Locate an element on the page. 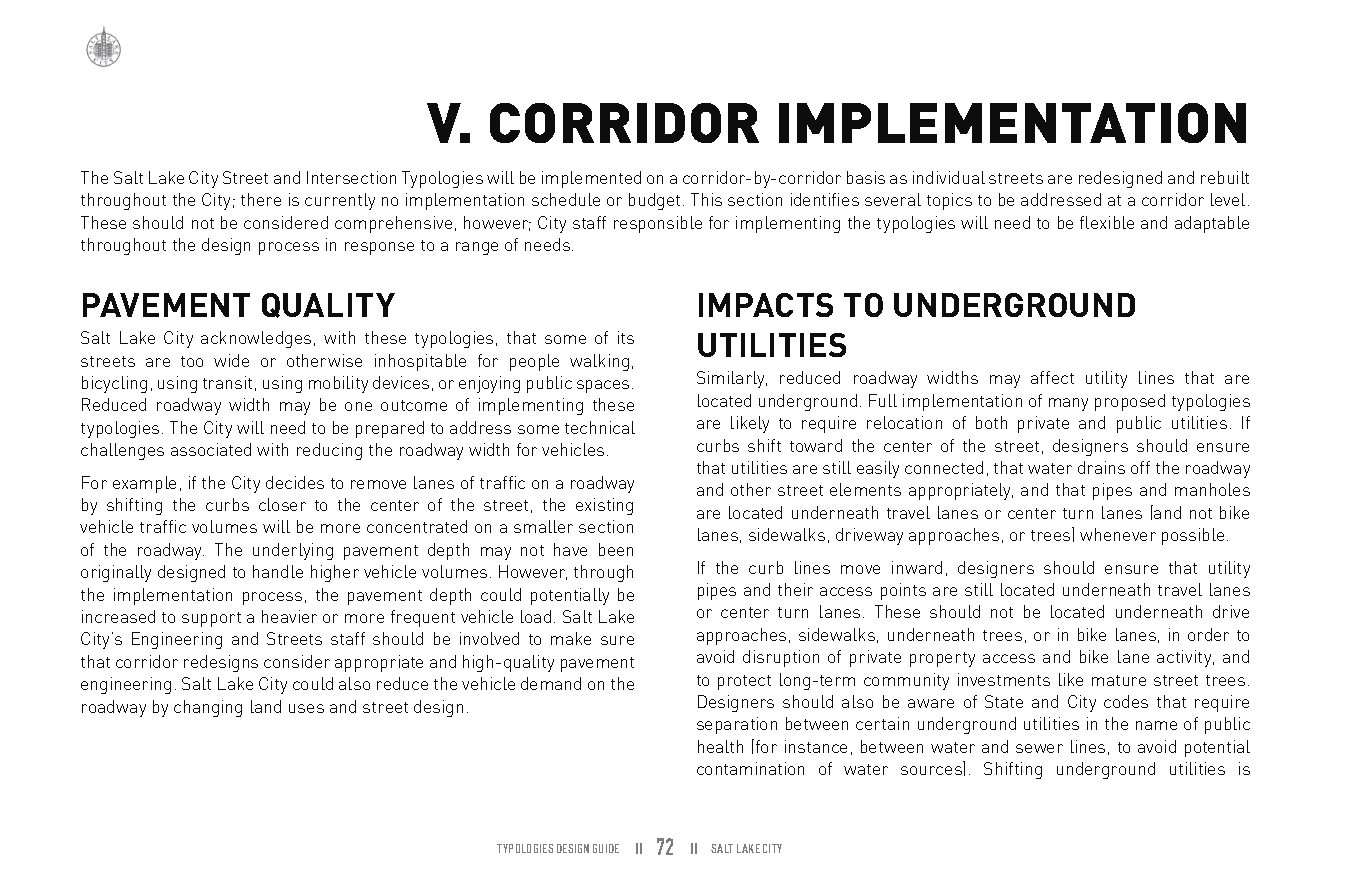  budget is located at coordinates (654, 201).
